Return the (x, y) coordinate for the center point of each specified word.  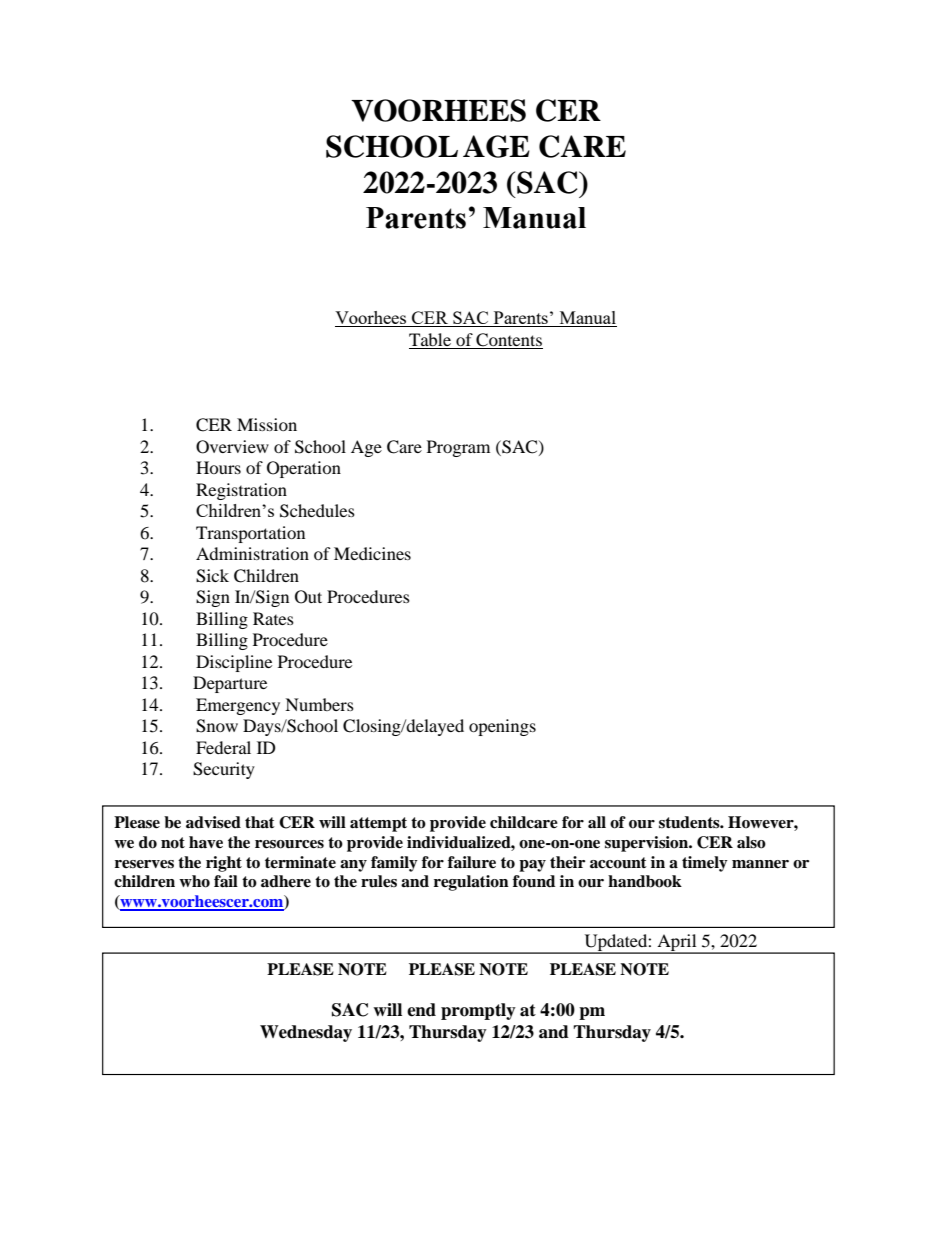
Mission (267, 424)
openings (502, 727)
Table (430, 339)
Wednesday (306, 1033)
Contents (509, 340)
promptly (478, 1011)
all (597, 822)
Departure (230, 684)
